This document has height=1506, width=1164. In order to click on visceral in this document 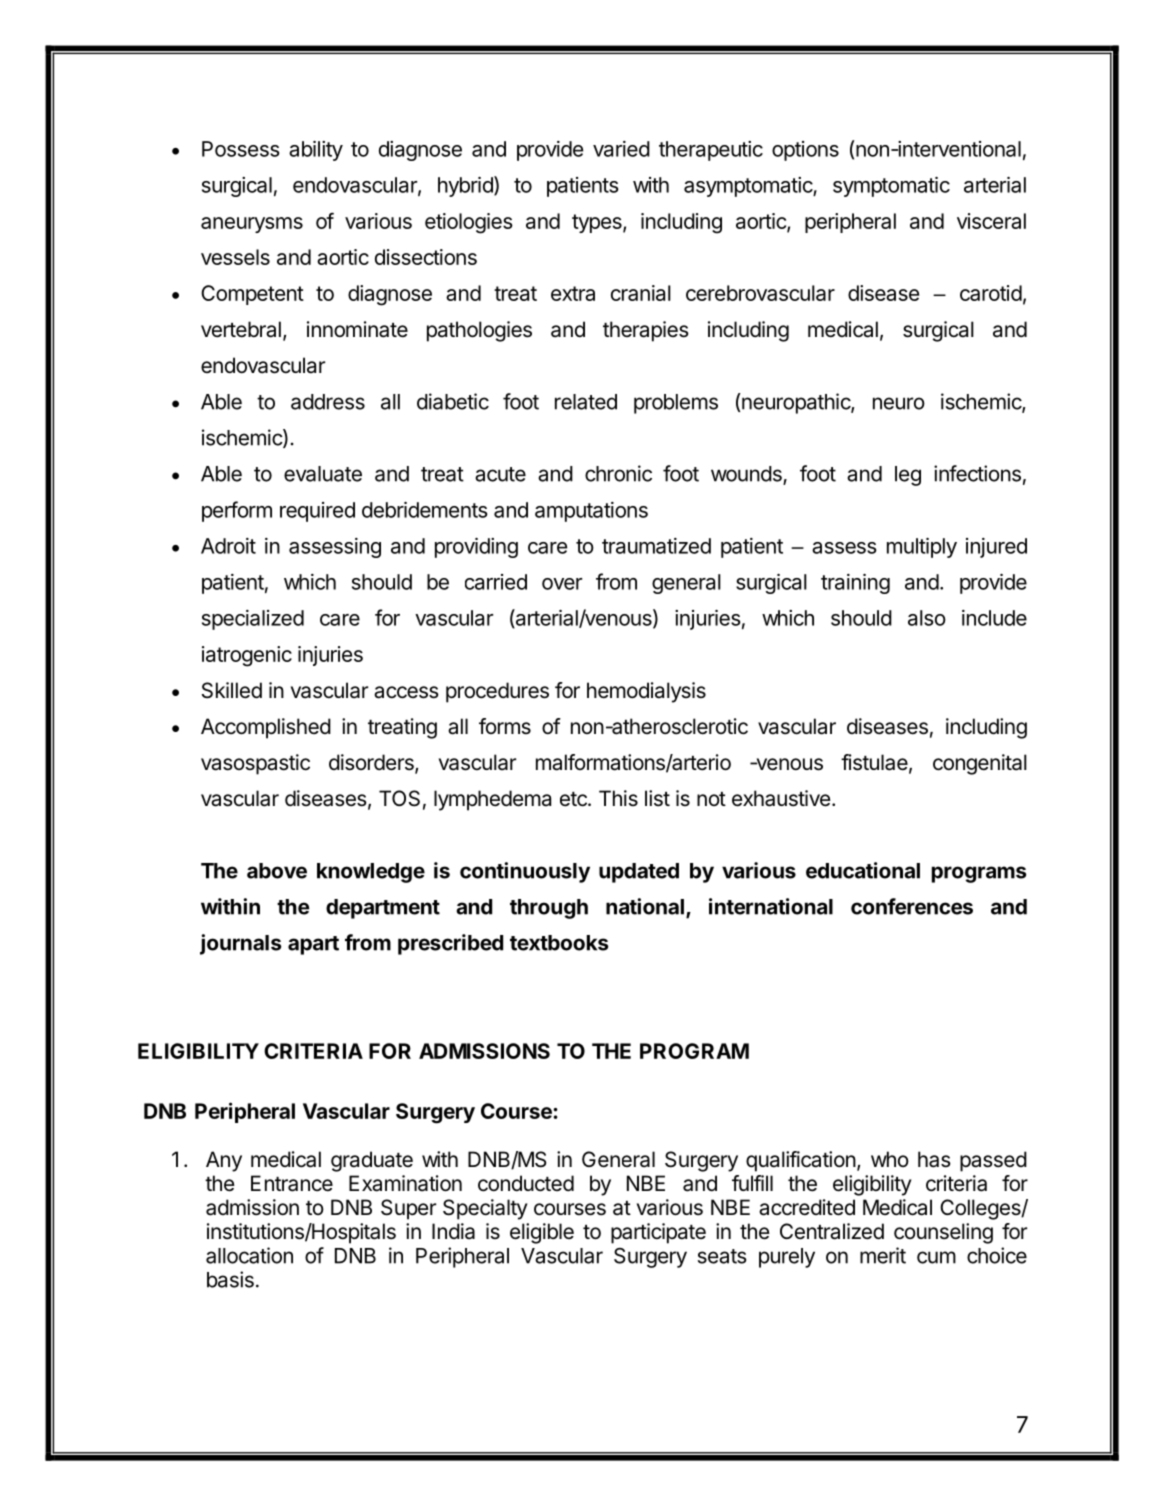, I will do `click(991, 221)`.
